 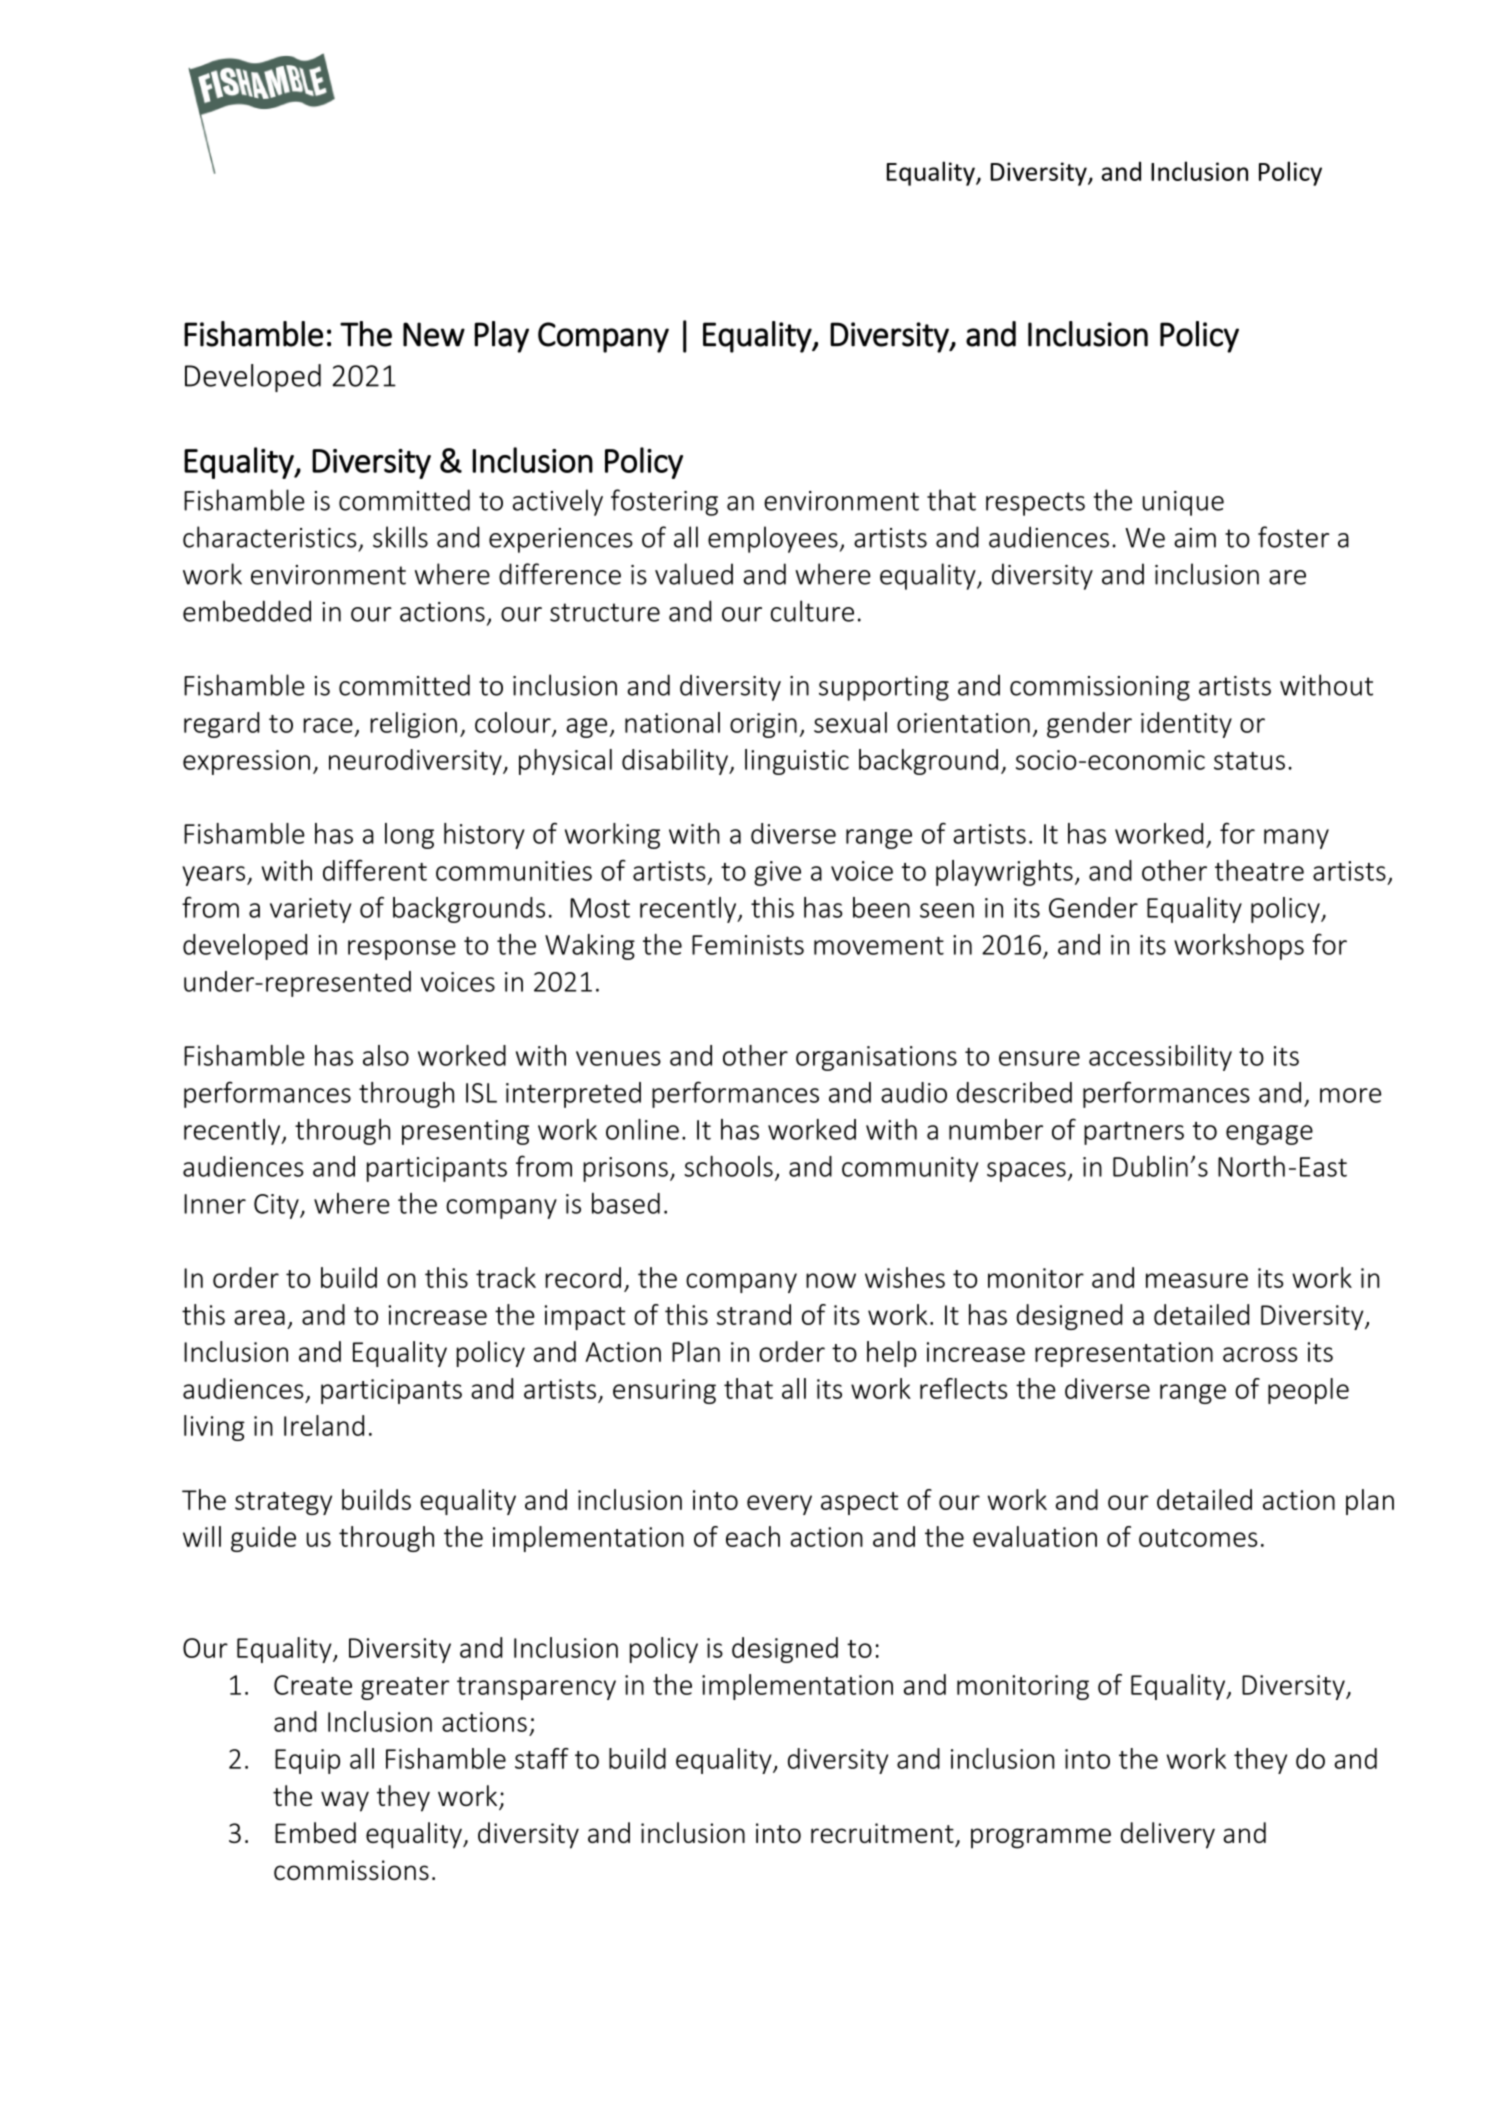 I want to click on delivery, so click(x=1168, y=1835).
